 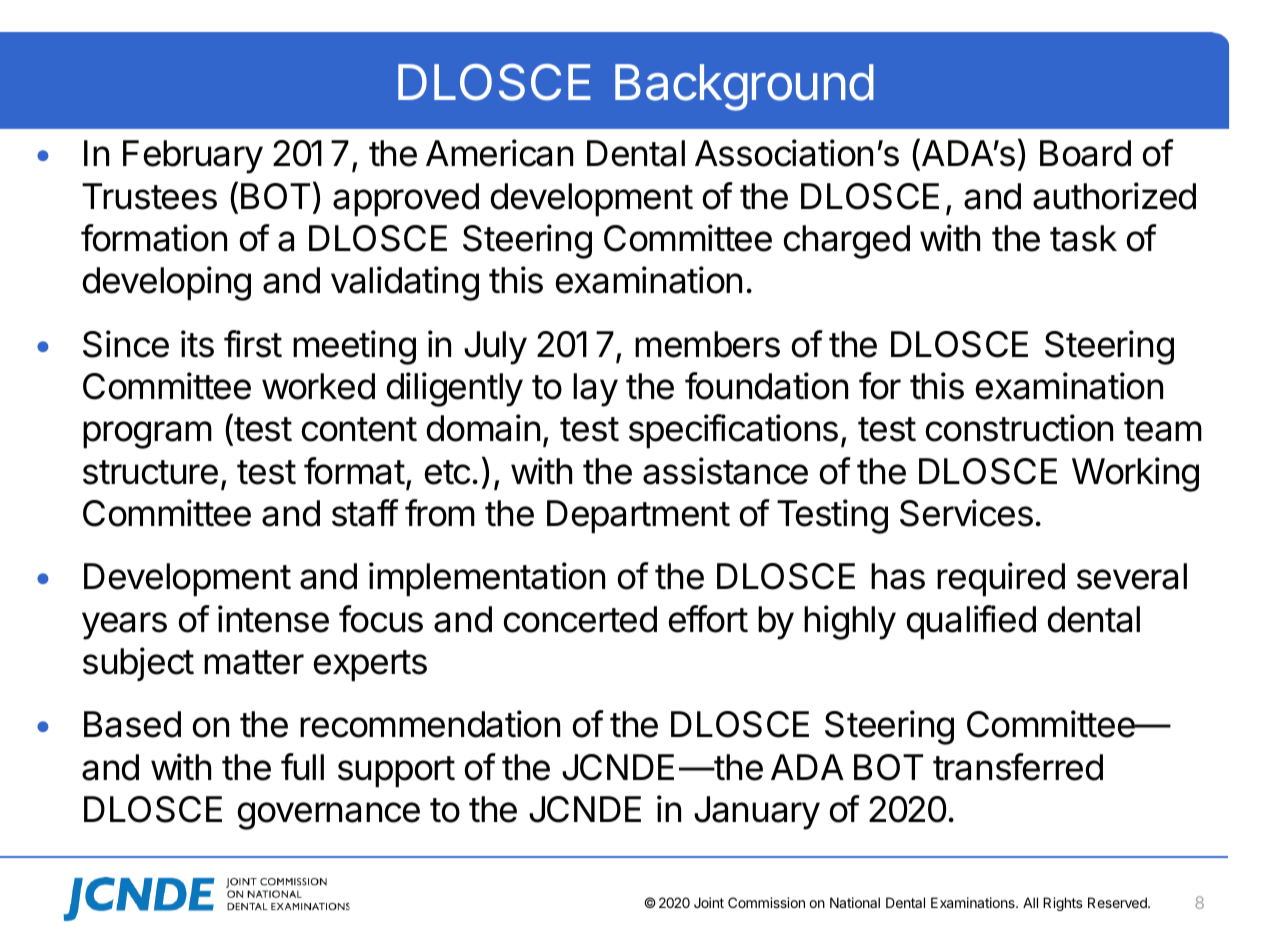 I want to click on Services, so click(x=966, y=513).
